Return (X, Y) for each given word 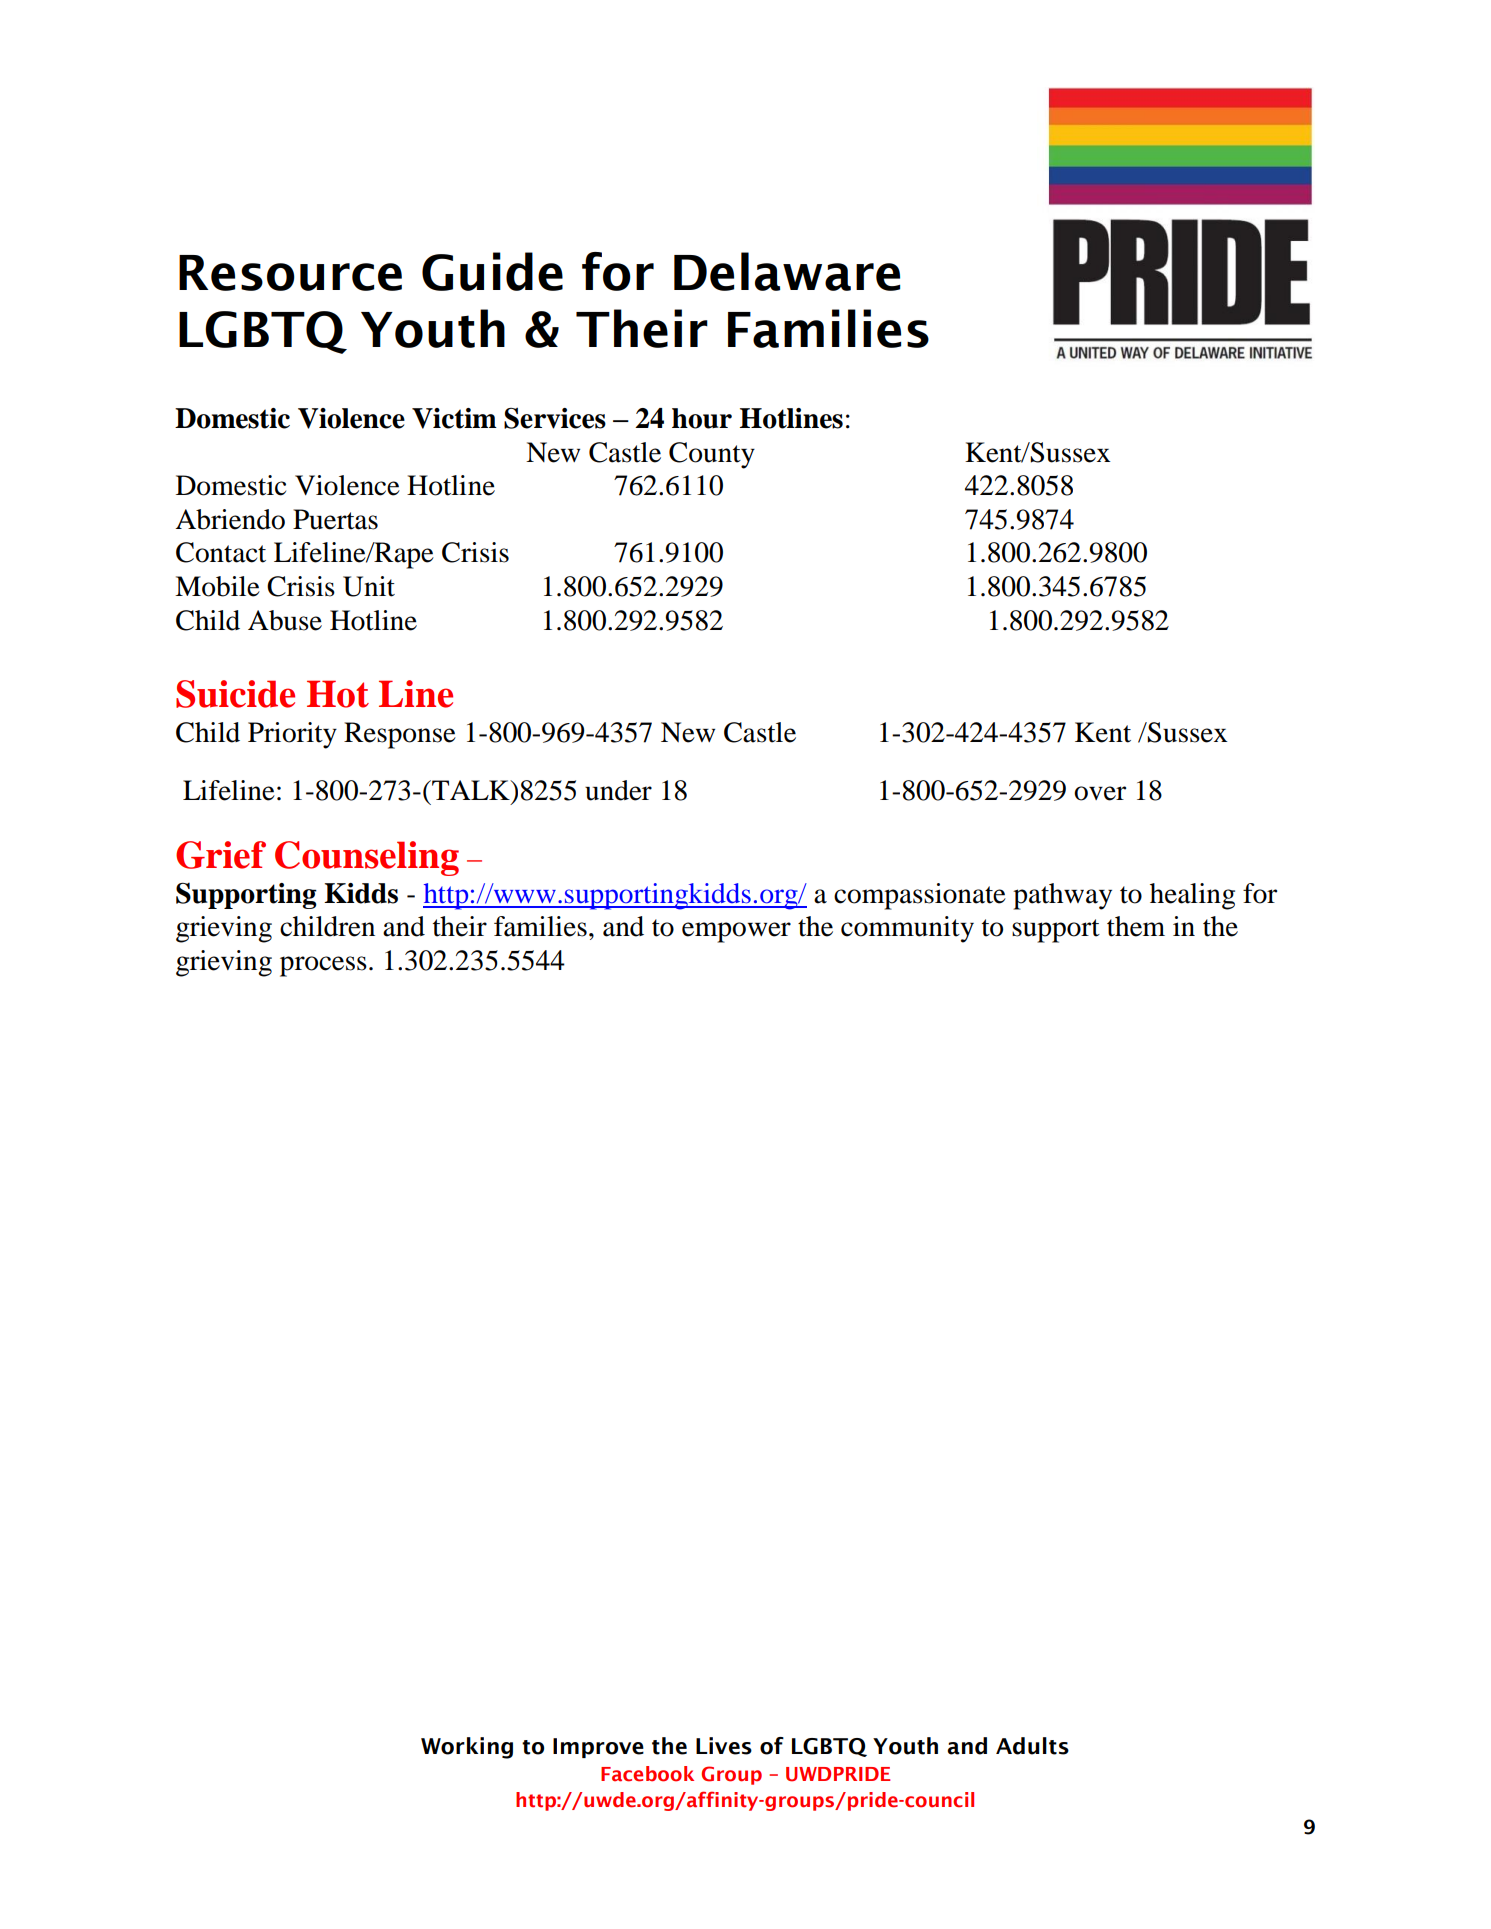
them (1136, 926)
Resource (290, 273)
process (323, 966)
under (618, 790)
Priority (292, 735)
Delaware (787, 271)
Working (467, 1748)
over (1100, 793)
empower (736, 932)
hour (702, 418)
